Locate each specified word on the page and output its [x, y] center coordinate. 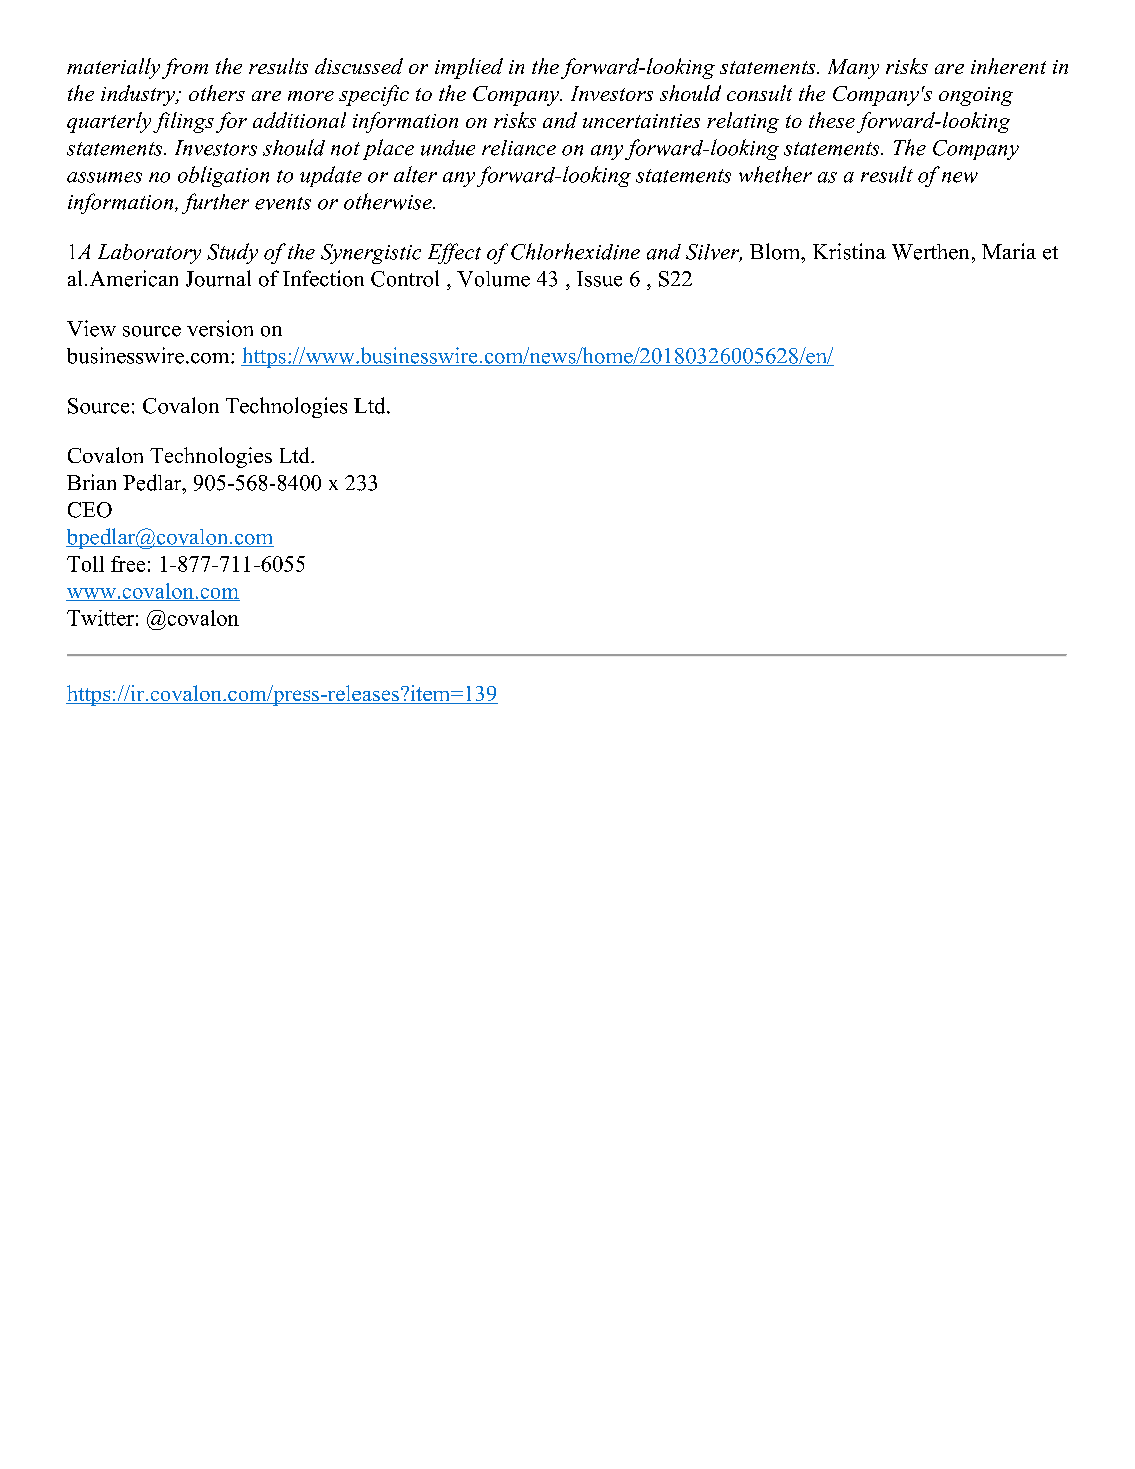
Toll [85, 564]
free [128, 564]
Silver [714, 253]
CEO [90, 510]
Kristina [849, 251]
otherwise [389, 201]
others [217, 93]
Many [853, 69]
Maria [1009, 251]
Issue [599, 279]
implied [469, 68]
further [215, 203]
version [220, 328]
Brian [91, 482]
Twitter [100, 618]
